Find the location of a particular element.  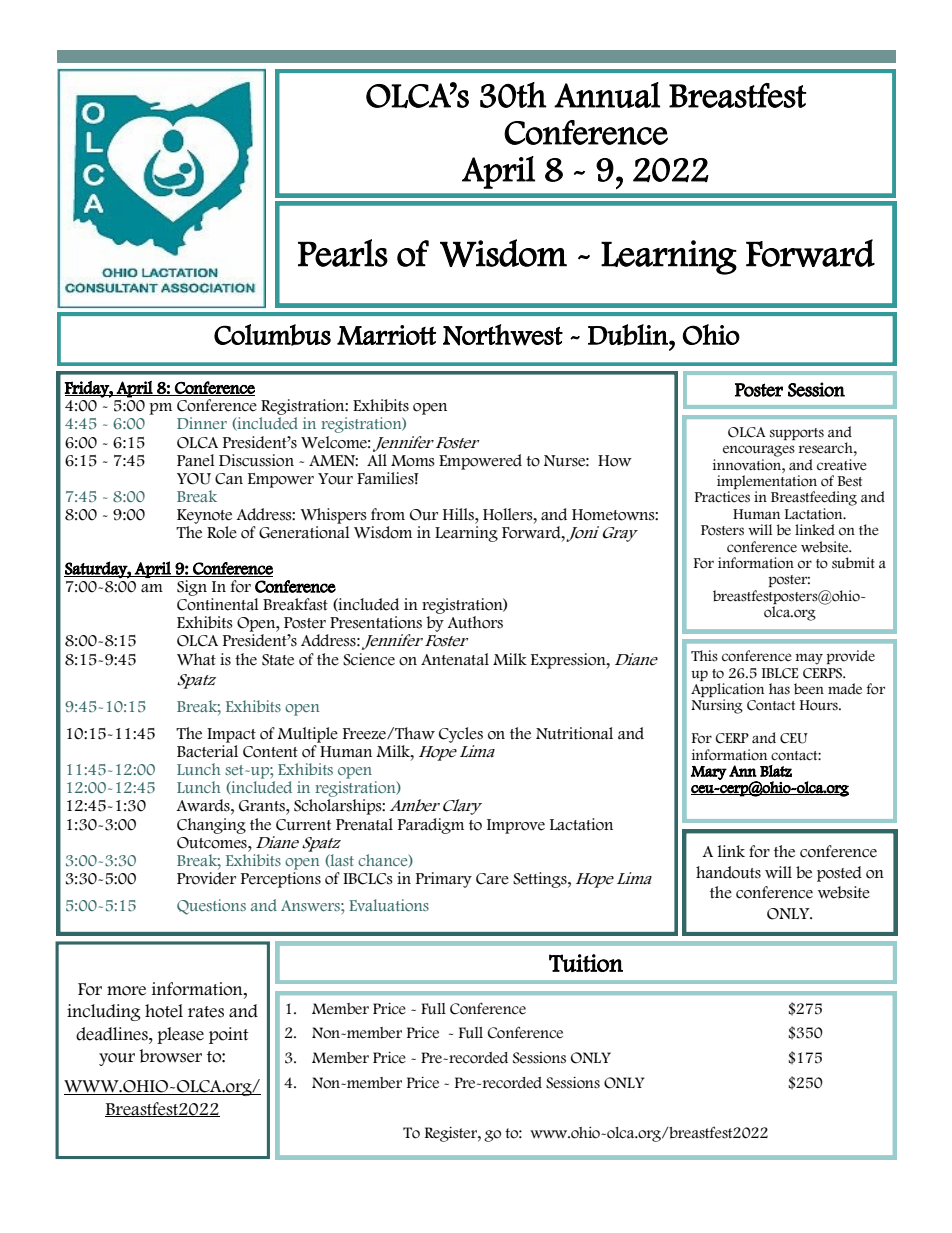

Improve is located at coordinates (516, 826).
